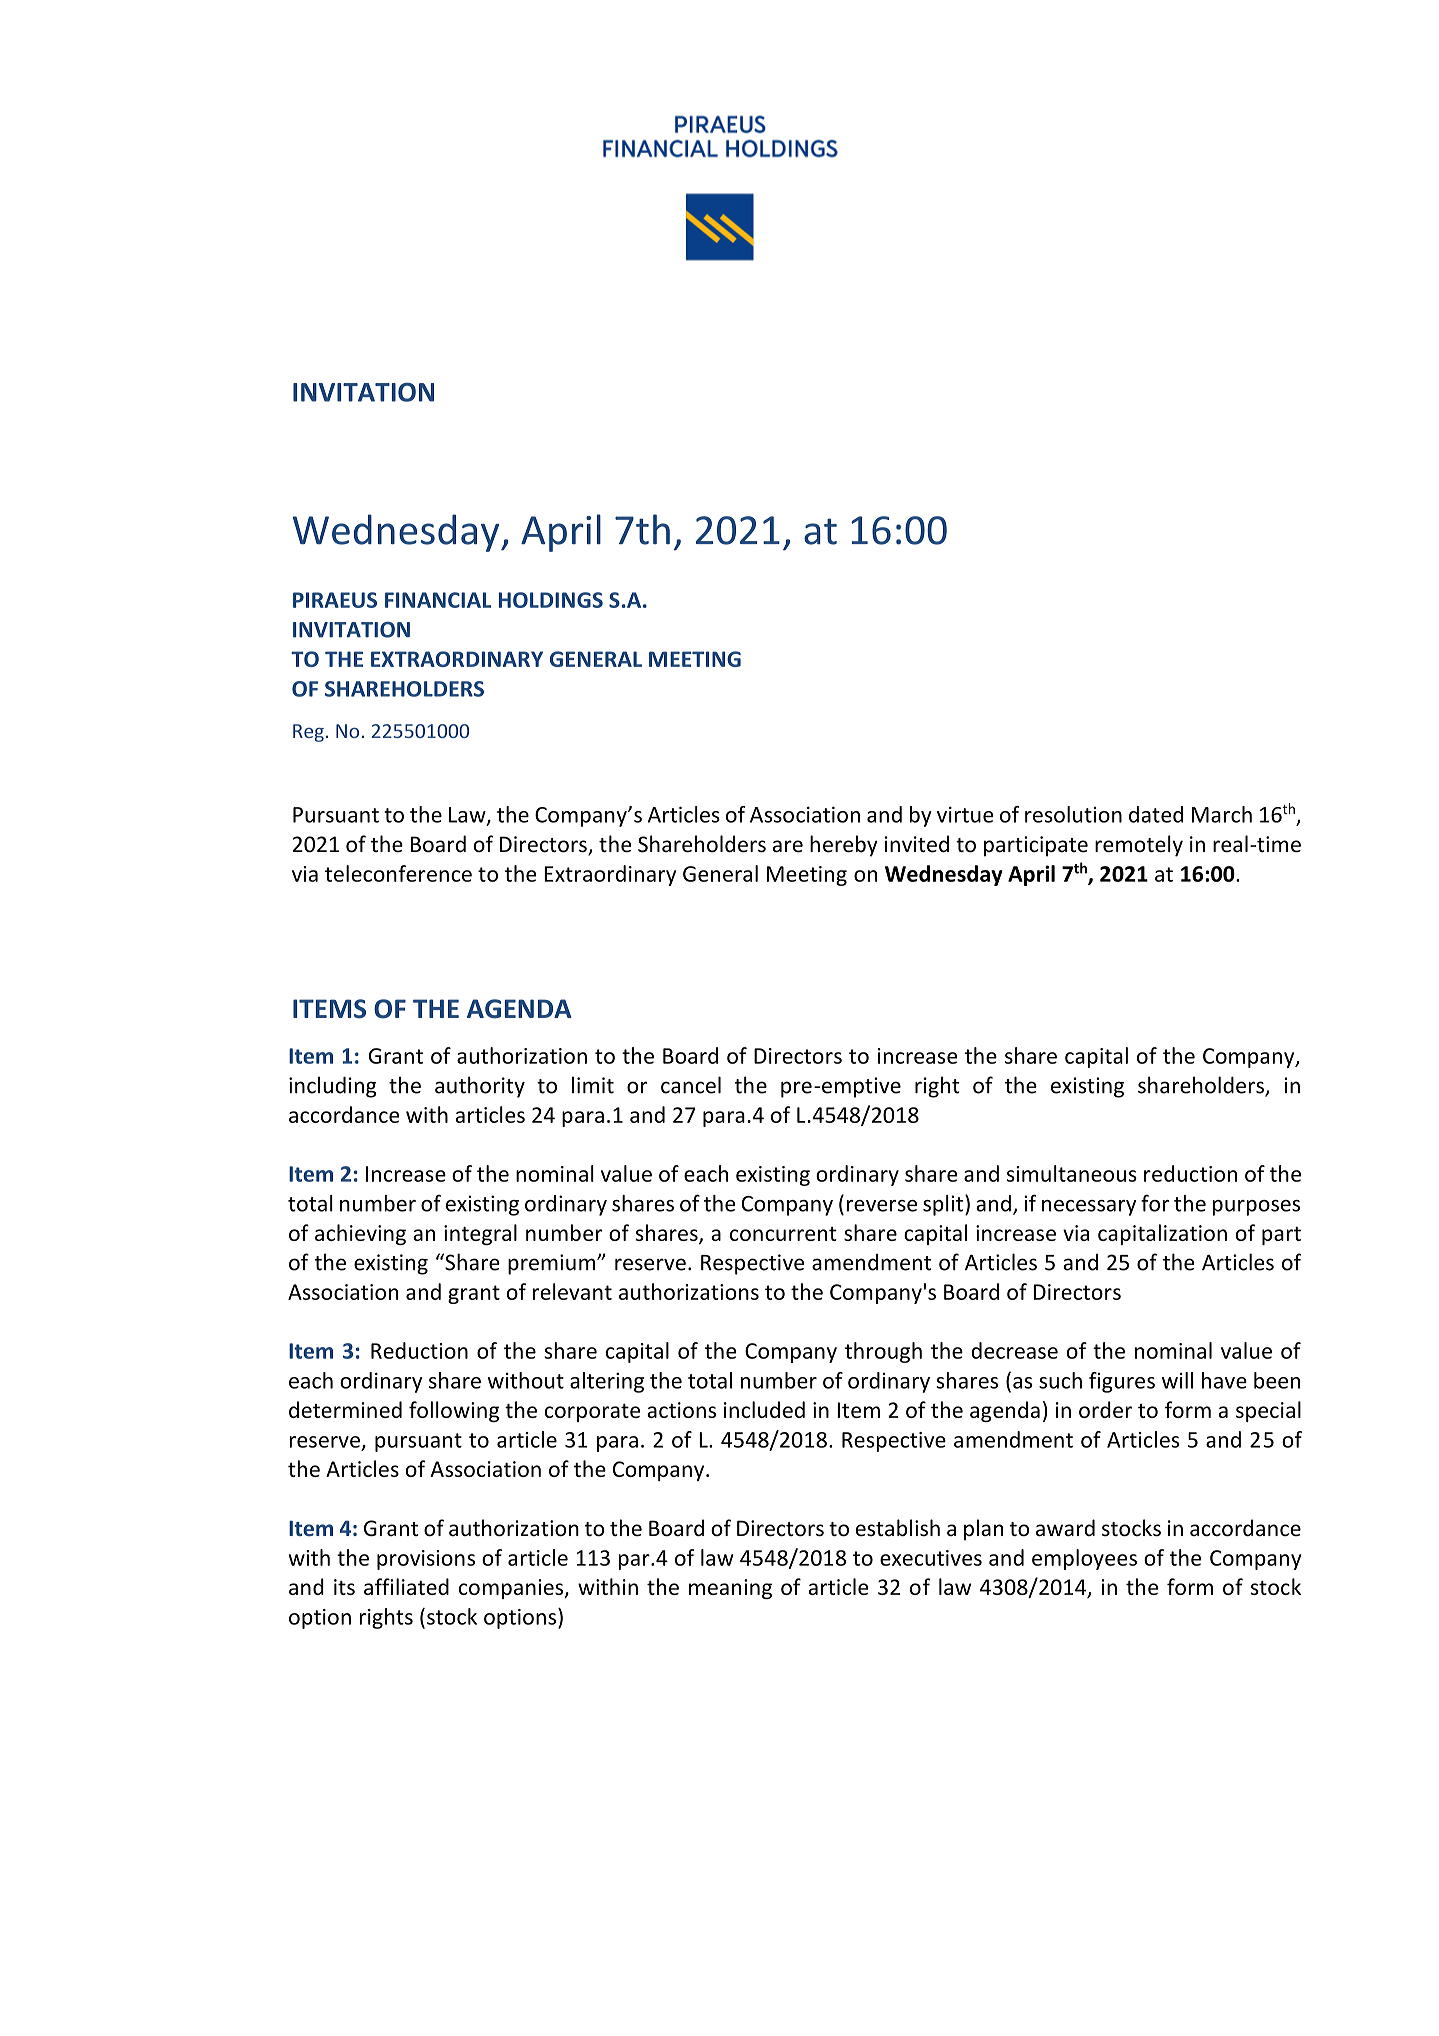 This document has height=2036, width=1439. What do you see at coordinates (572, 1291) in the document?
I see `relevant` at bounding box center [572, 1291].
